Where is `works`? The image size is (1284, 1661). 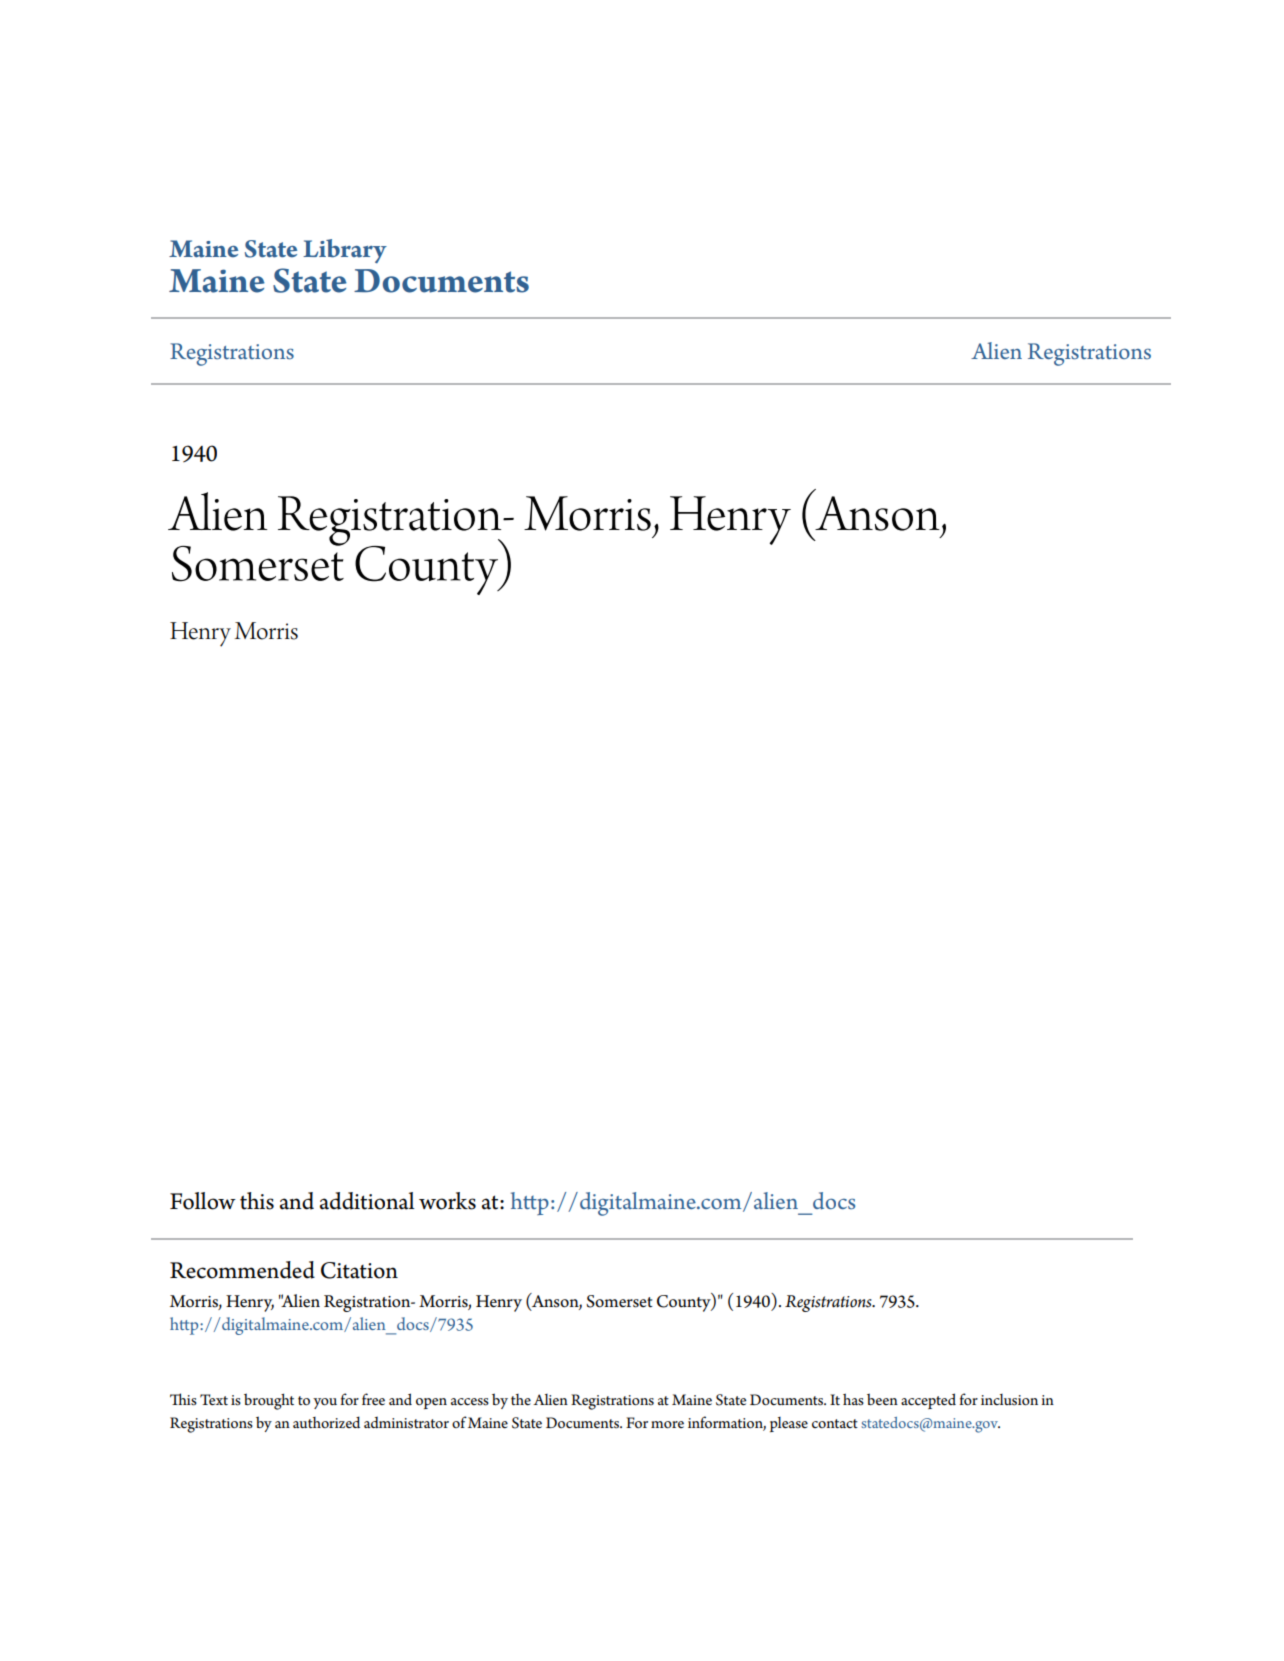
works is located at coordinates (447, 1201).
